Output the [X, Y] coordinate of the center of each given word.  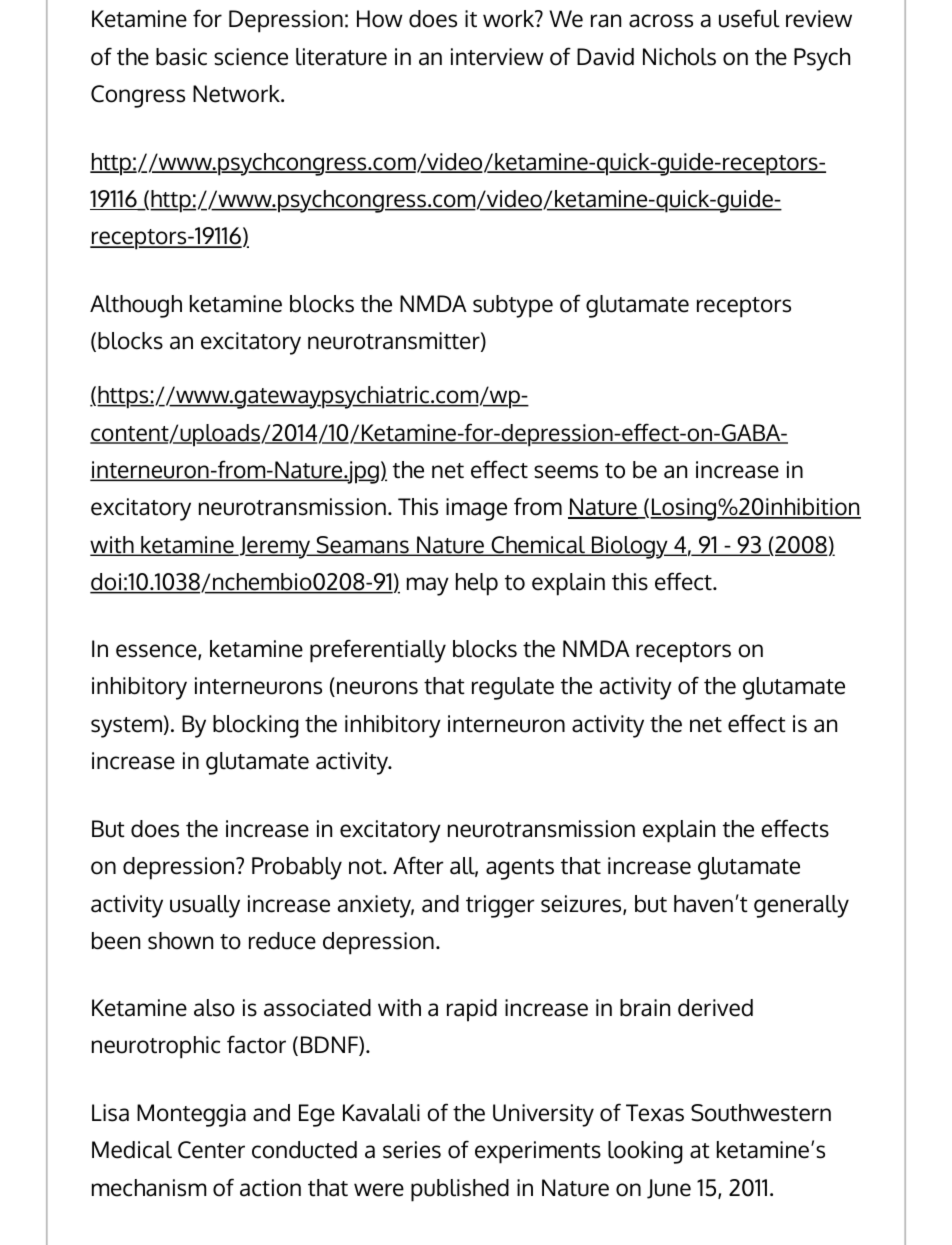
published [460, 1190]
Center [211, 1150]
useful [749, 18]
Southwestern [761, 1113]
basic [181, 57]
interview [497, 57]
